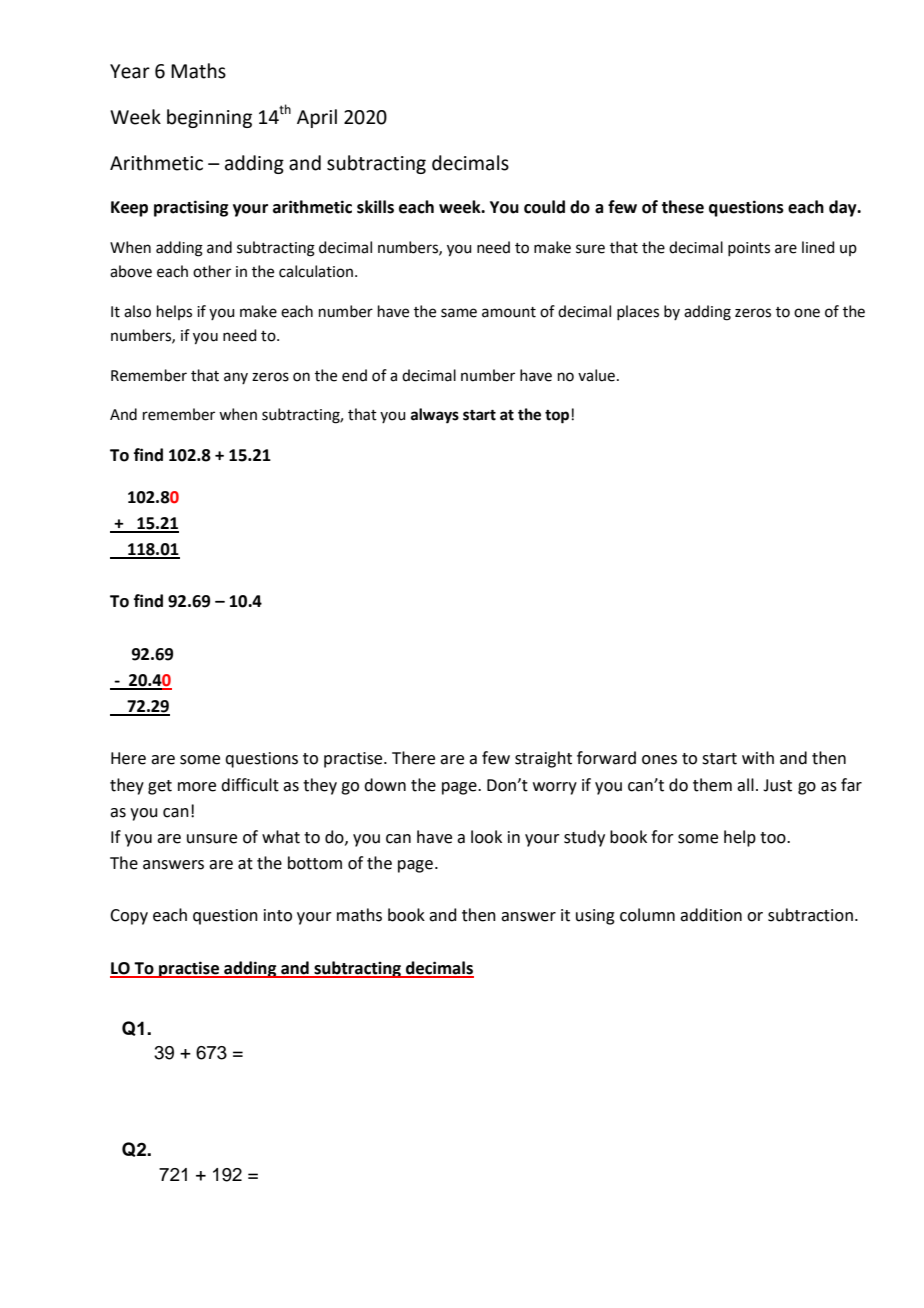 The height and width of the image is (1308, 924). I want to click on look, so click(486, 837).
